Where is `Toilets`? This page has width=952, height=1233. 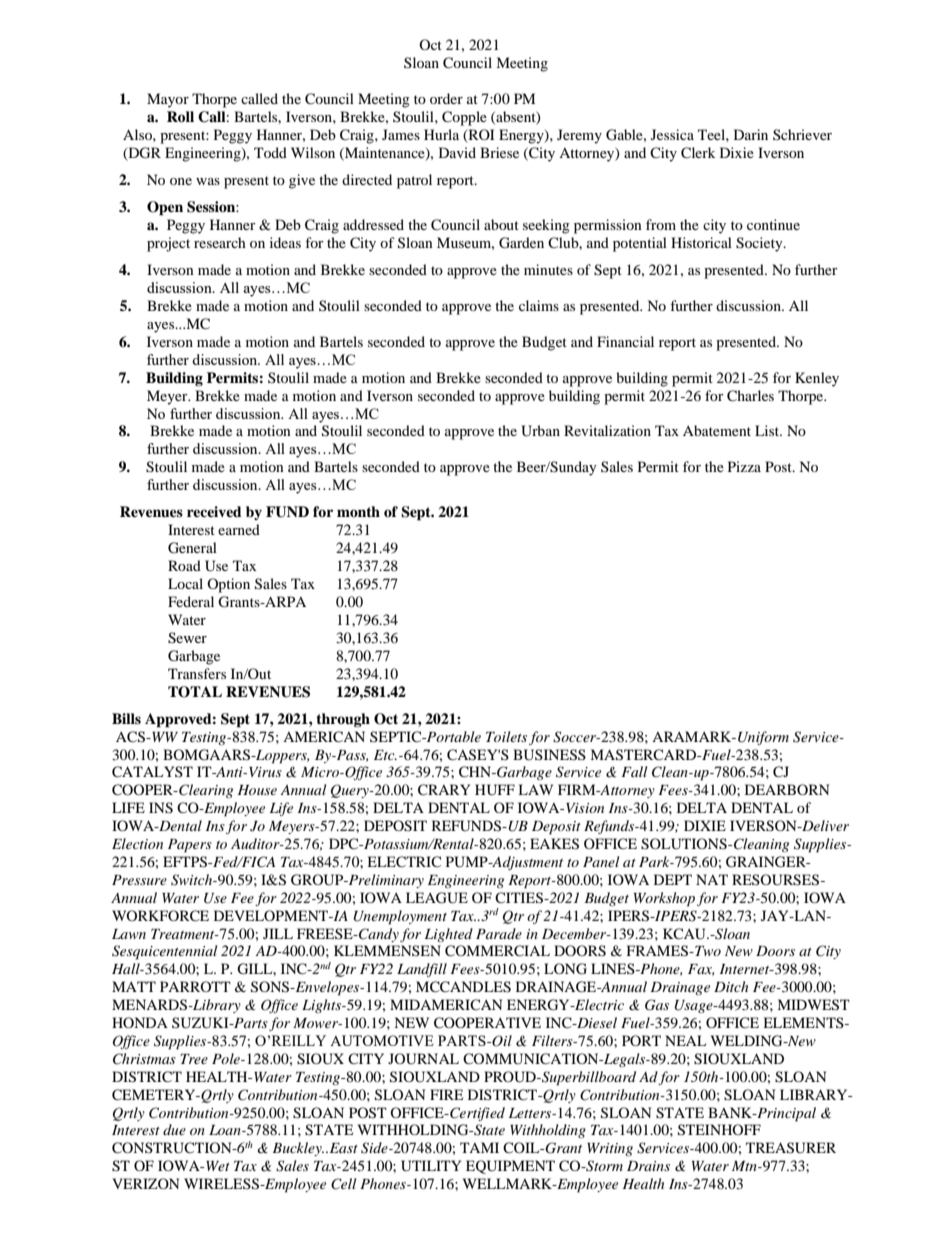
Toilets is located at coordinates (506, 736).
